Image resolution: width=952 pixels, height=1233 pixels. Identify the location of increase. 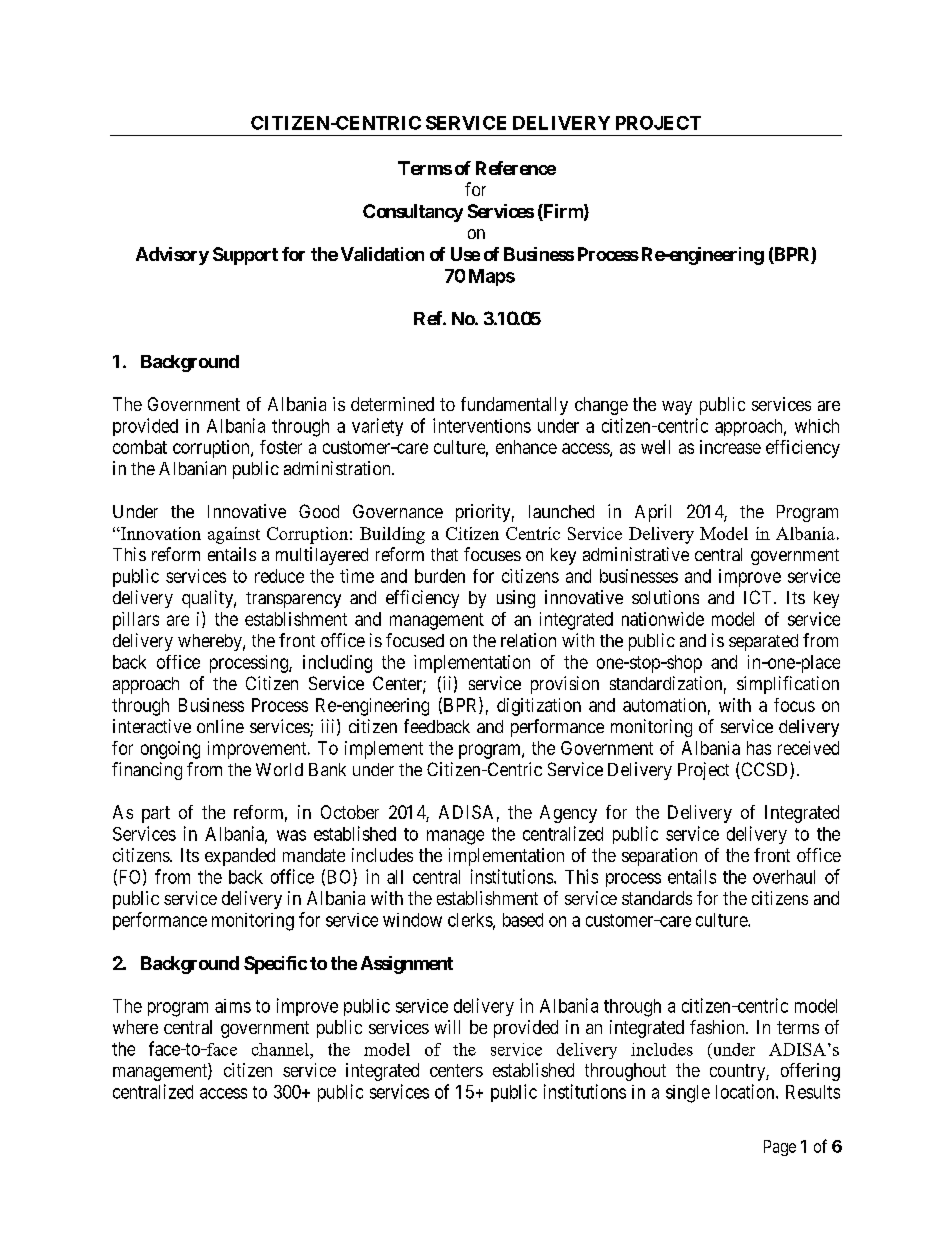
(730, 447).
